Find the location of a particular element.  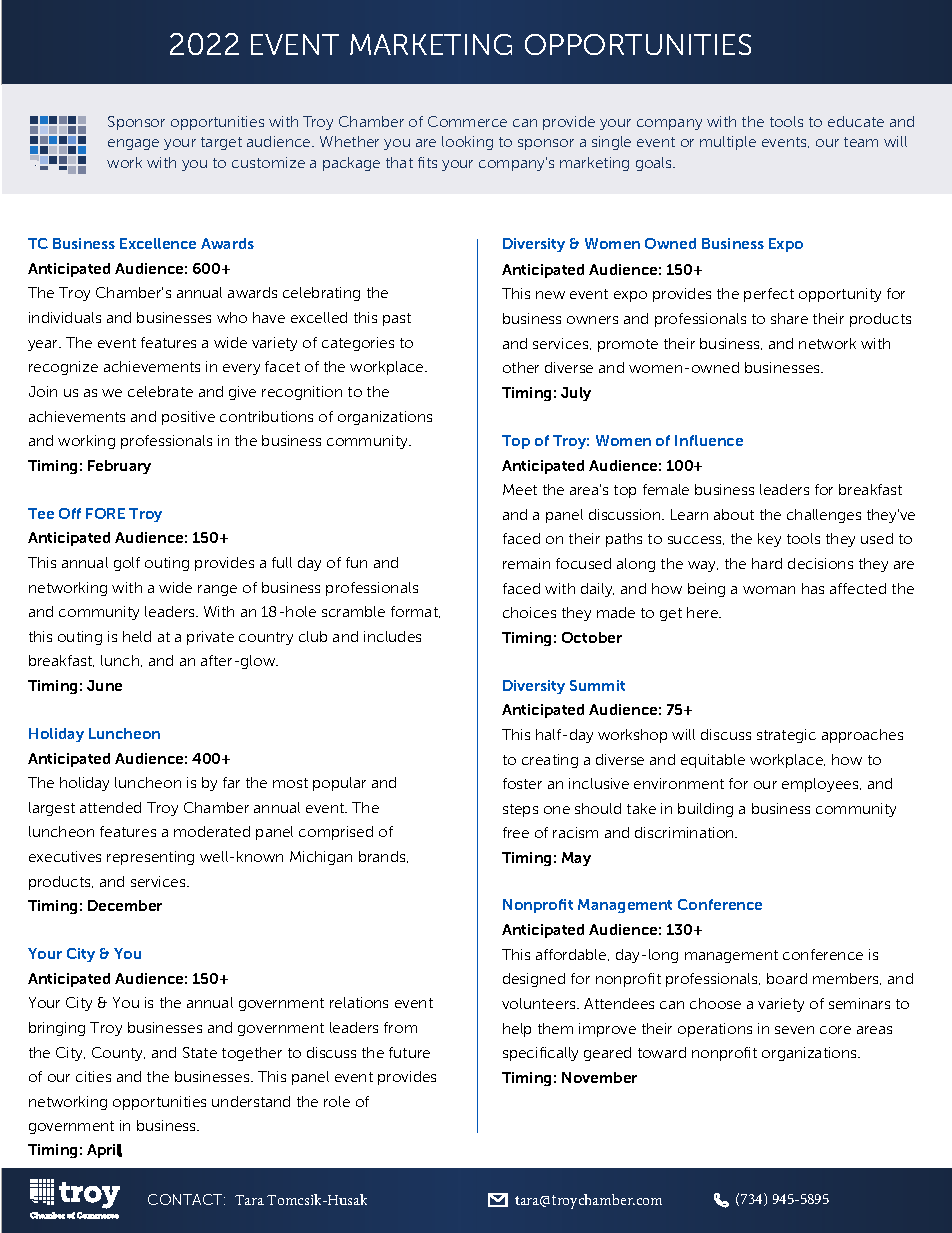

engage is located at coordinates (133, 144).
